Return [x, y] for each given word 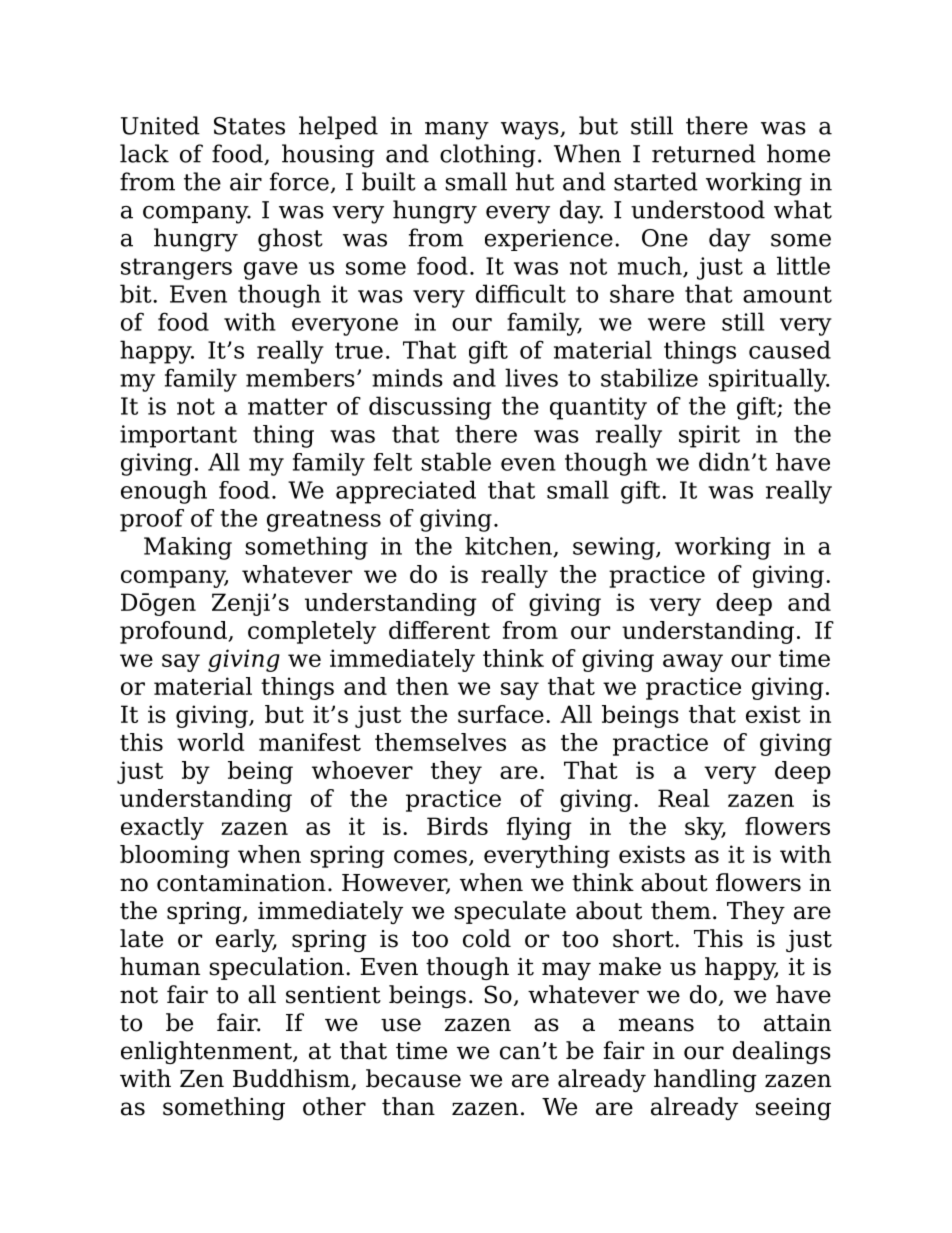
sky [705, 828]
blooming [175, 856]
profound [174, 632]
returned [704, 153]
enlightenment [207, 1052]
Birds [457, 826]
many [457, 131]
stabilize [649, 377]
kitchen [509, 547]
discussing [430, 408]
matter [287, 406]
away [693, 663]
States [249, 126]
